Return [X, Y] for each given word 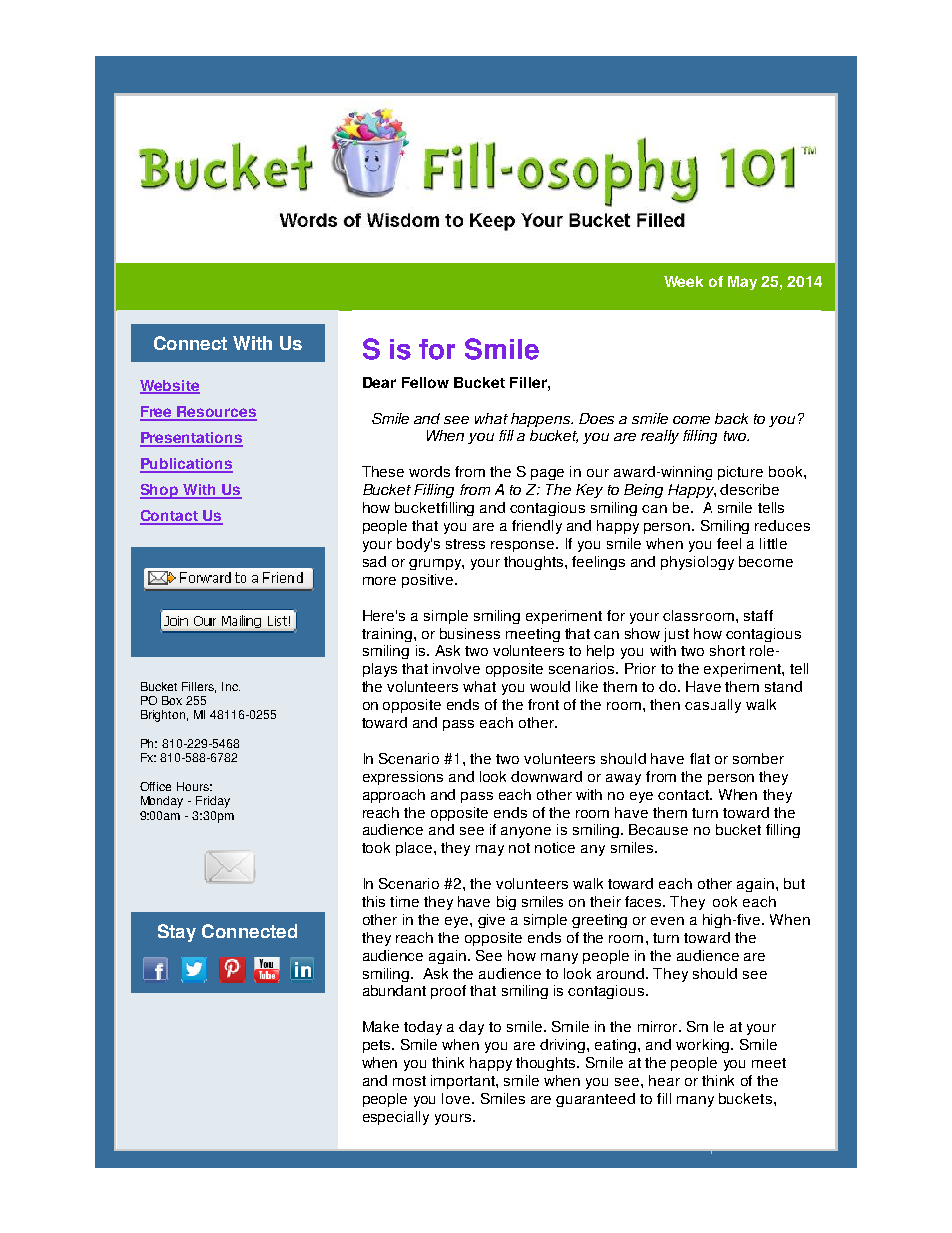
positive [429, 581]
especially [396, 1118]
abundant [394, 990]
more [379, 581]
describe [749, 489]
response [524, 546]
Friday [213, 802]
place [415, 849]
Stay [177, 933]
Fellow [425, 382]
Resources [216, 413]
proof [448, 992]
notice [555, 847]
